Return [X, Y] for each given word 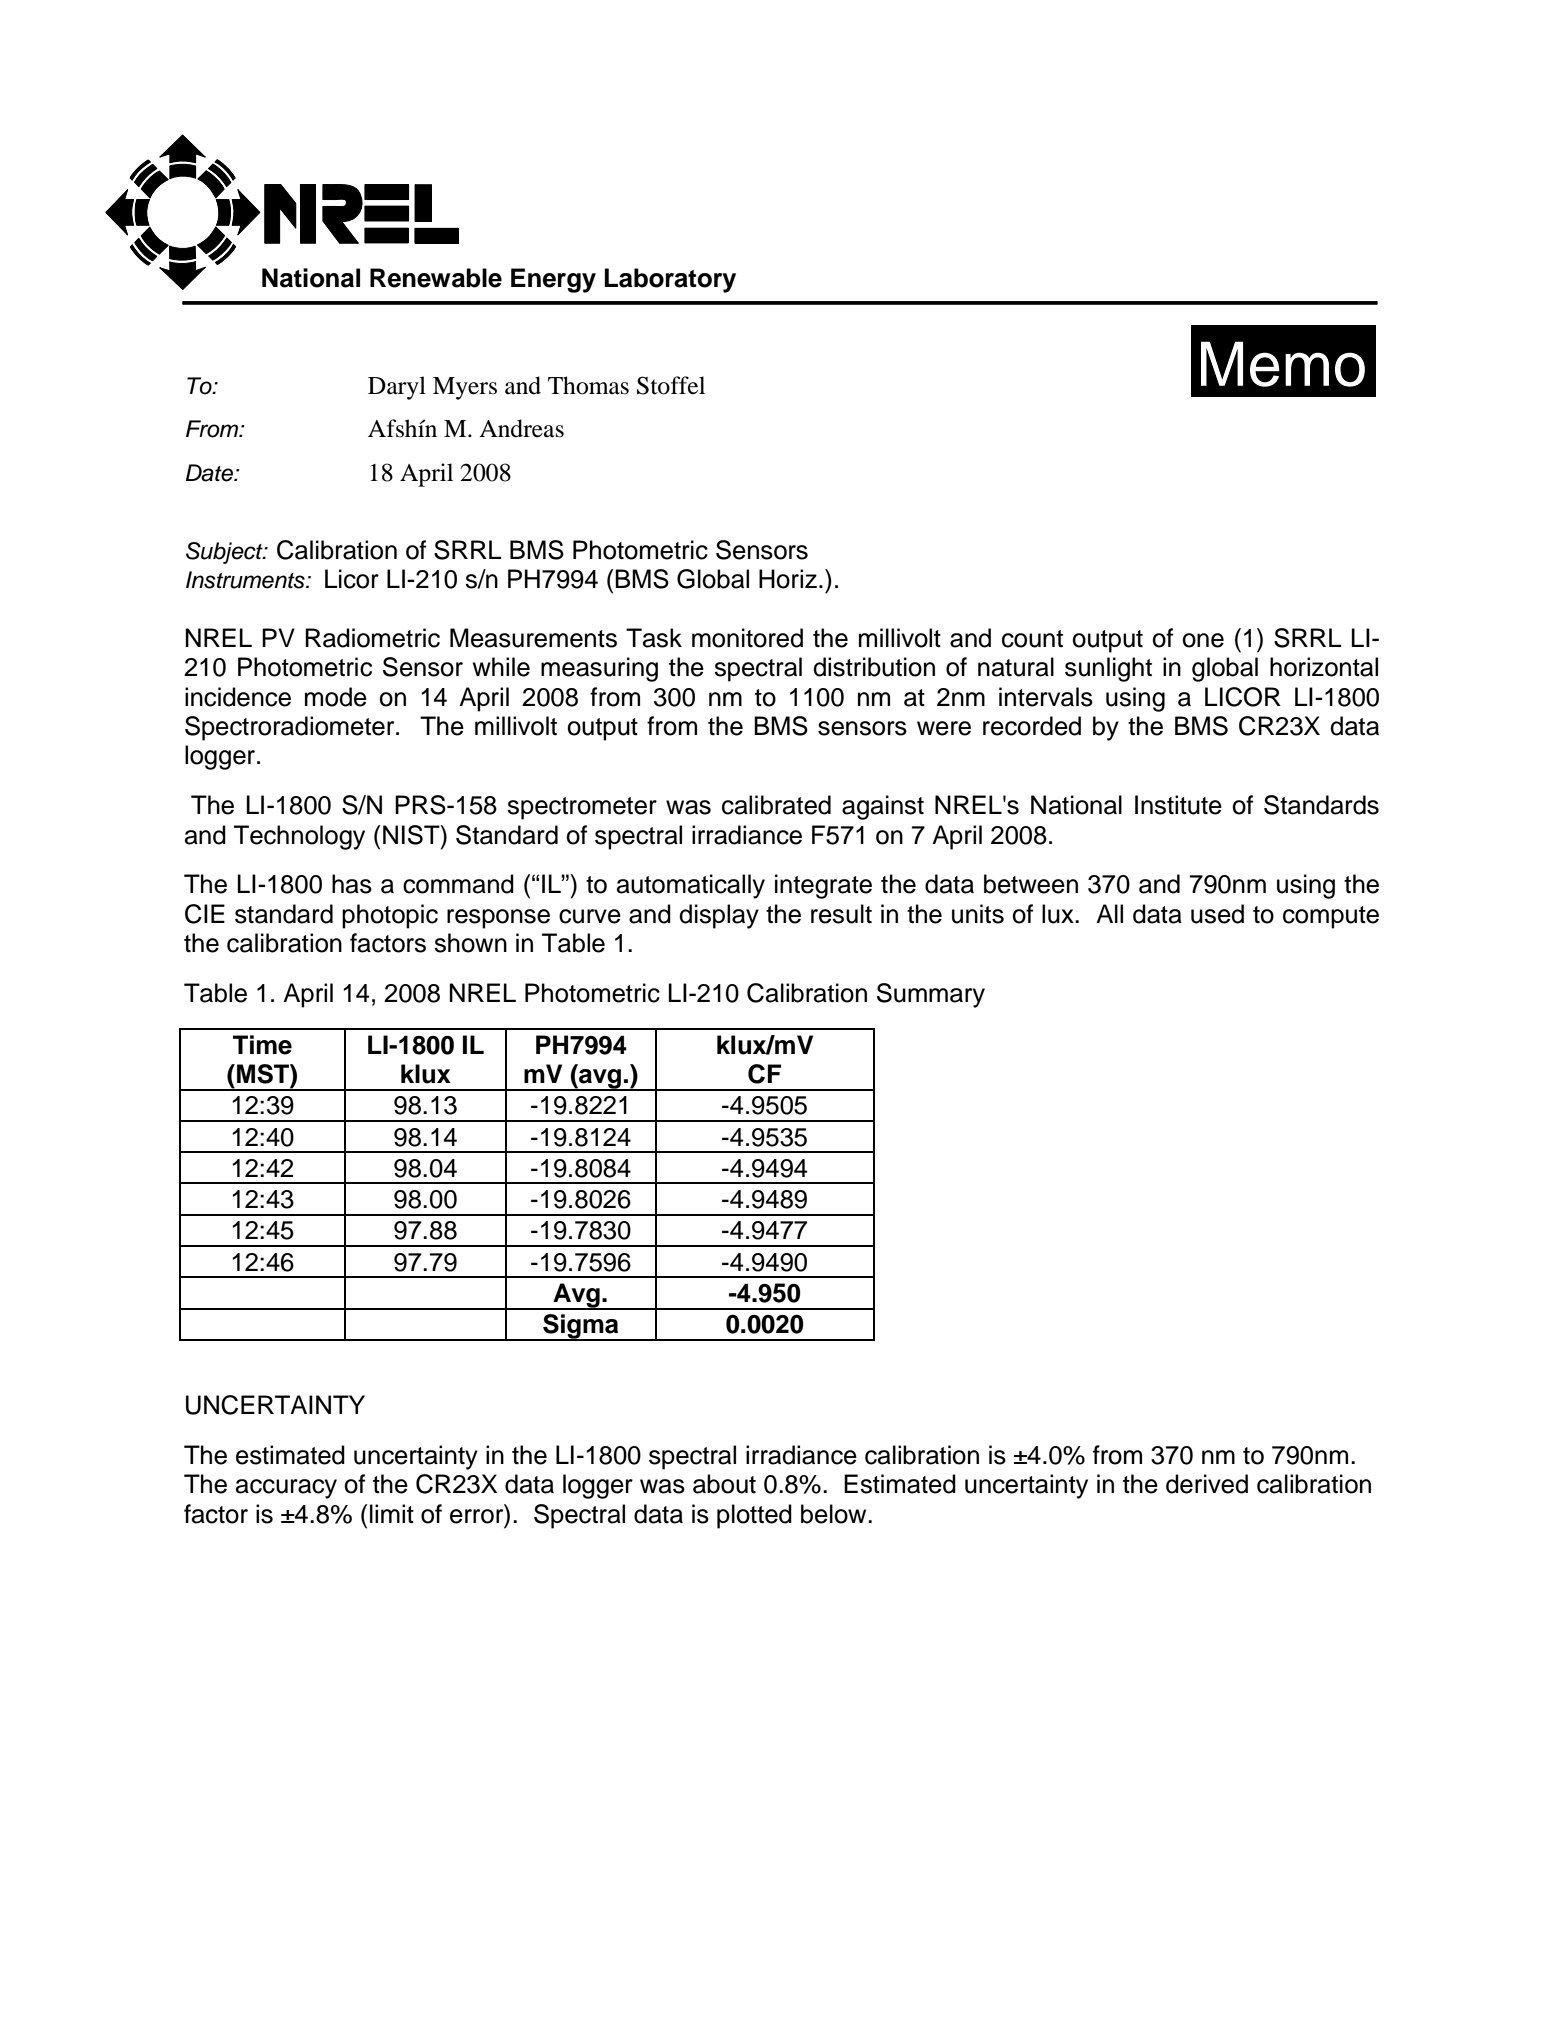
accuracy [286, 1489]
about [724, 1484]
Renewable [436, 278]
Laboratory [670, 280]
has [352, 884]
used [1217, 914]
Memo [1283, 364]
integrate [823, 886]
